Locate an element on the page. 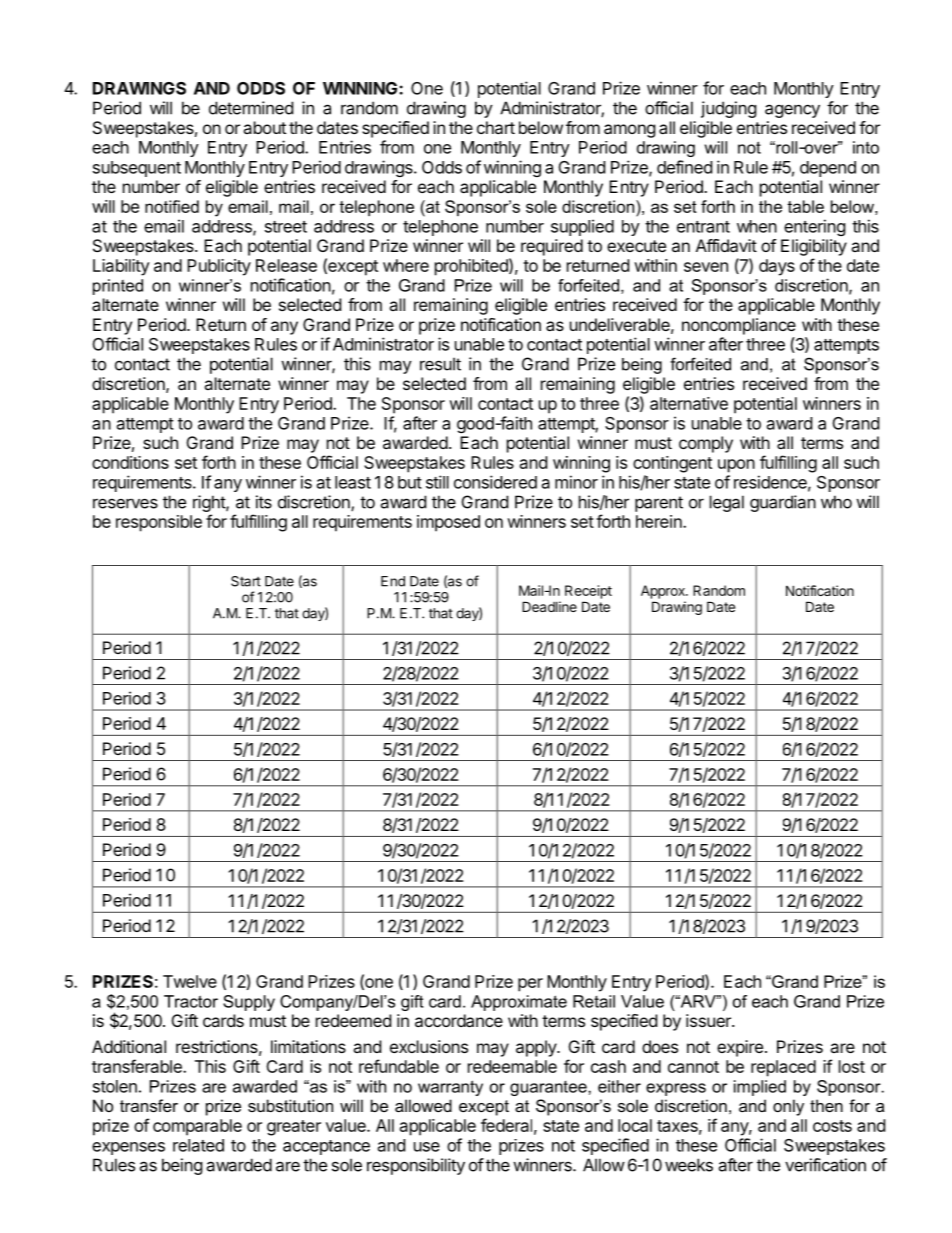 This document has width=952, height=1233. about is located at coordinates (264, 127).
